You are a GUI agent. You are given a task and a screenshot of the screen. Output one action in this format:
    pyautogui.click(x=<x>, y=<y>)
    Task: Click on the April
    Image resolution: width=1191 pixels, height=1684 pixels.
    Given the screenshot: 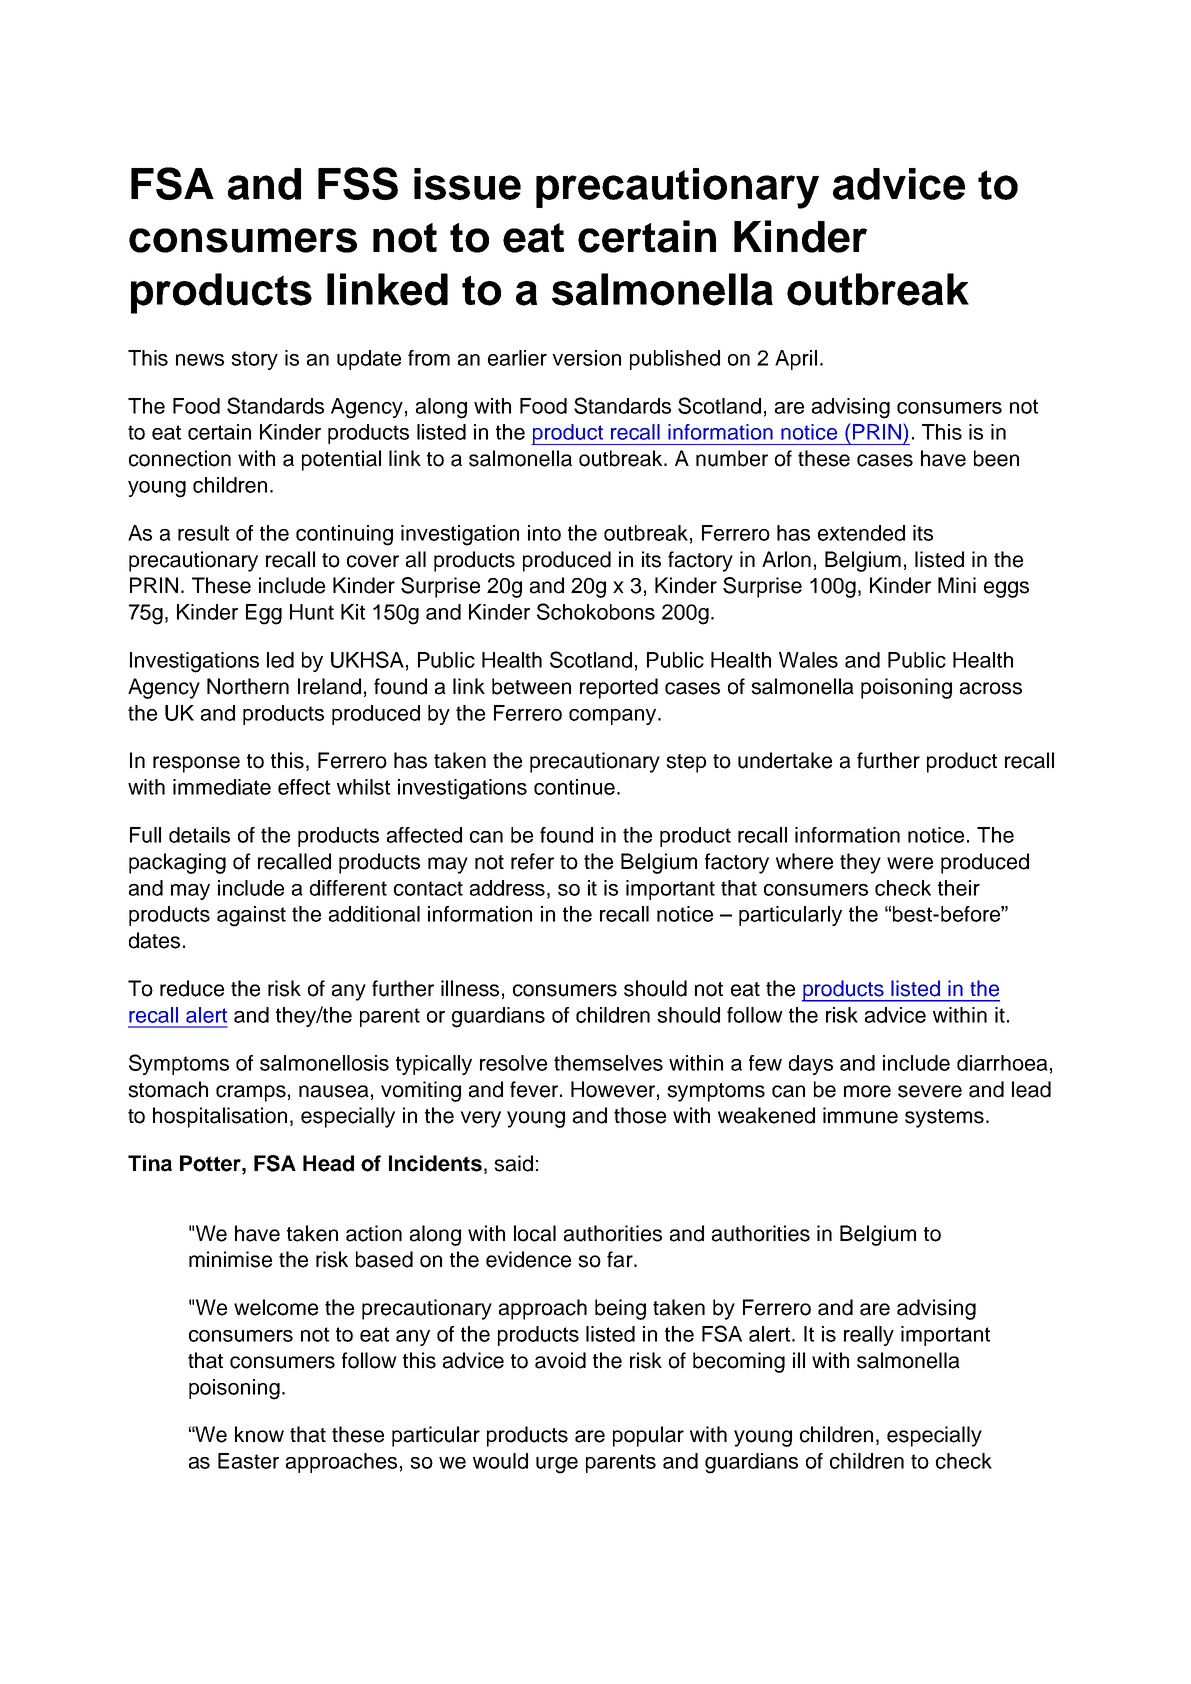 What is the action you would take?
    pyautogui.click(x=796, y=360)
